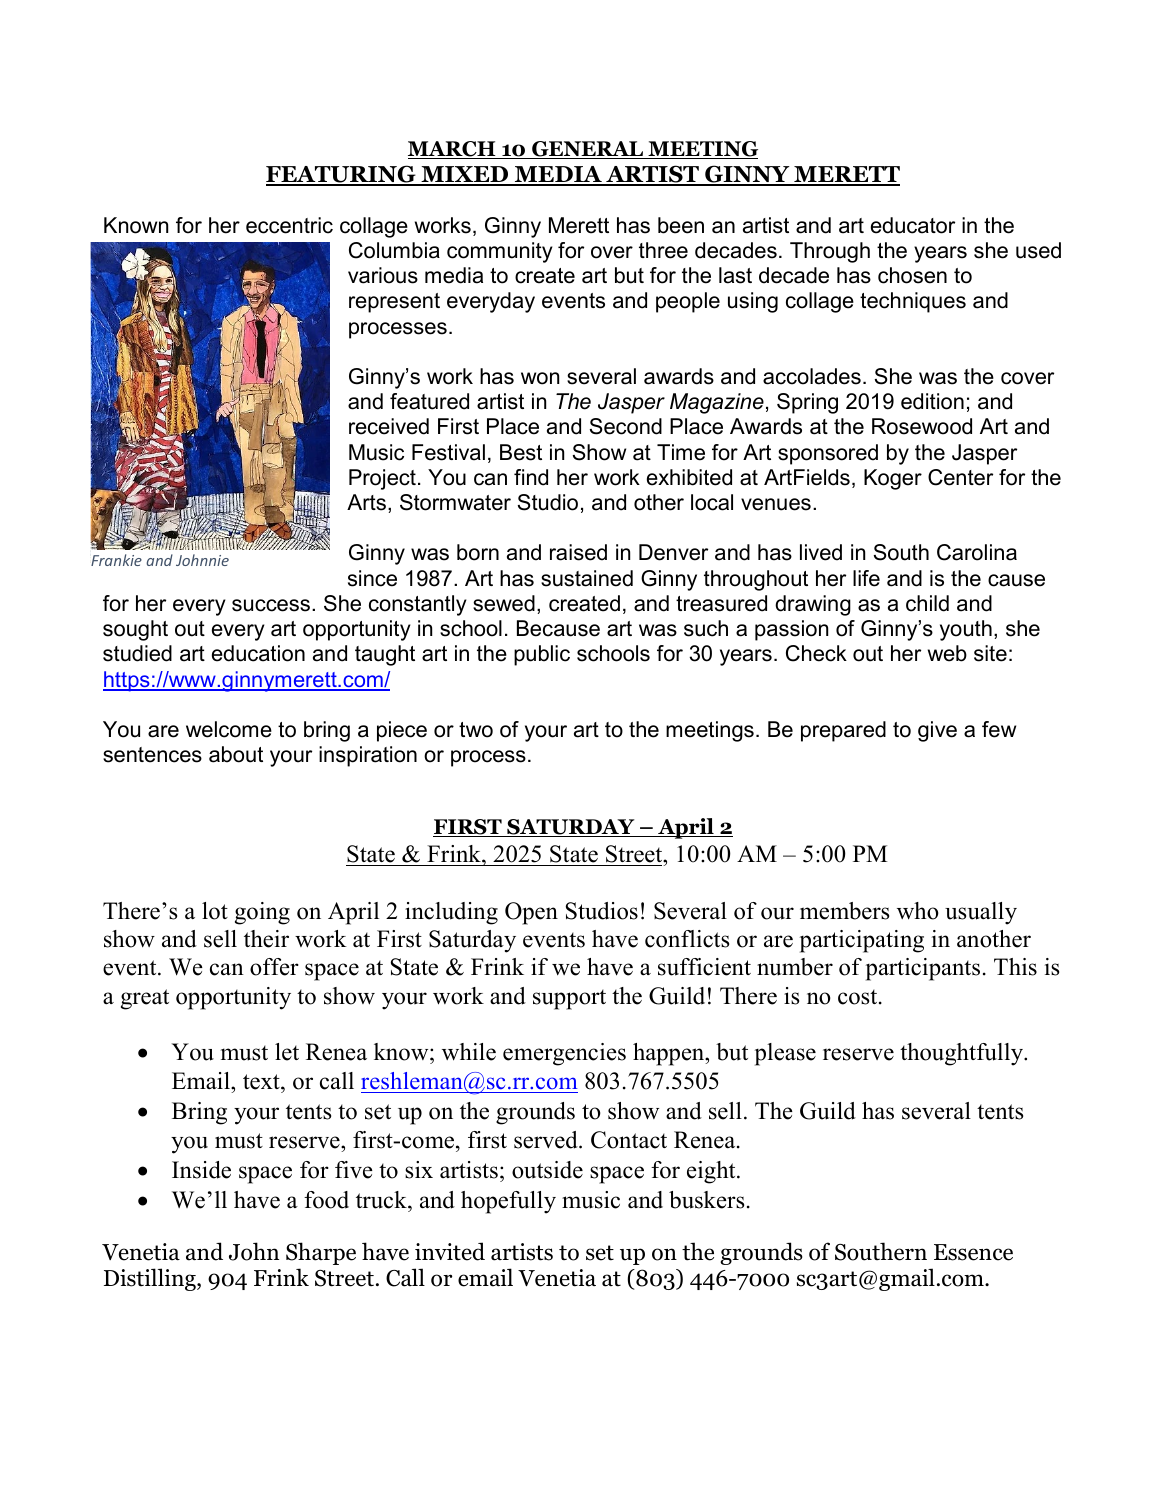 This screenshot has height=1510, width=1166. I want to click on GENERAL, so click(588, 150).
